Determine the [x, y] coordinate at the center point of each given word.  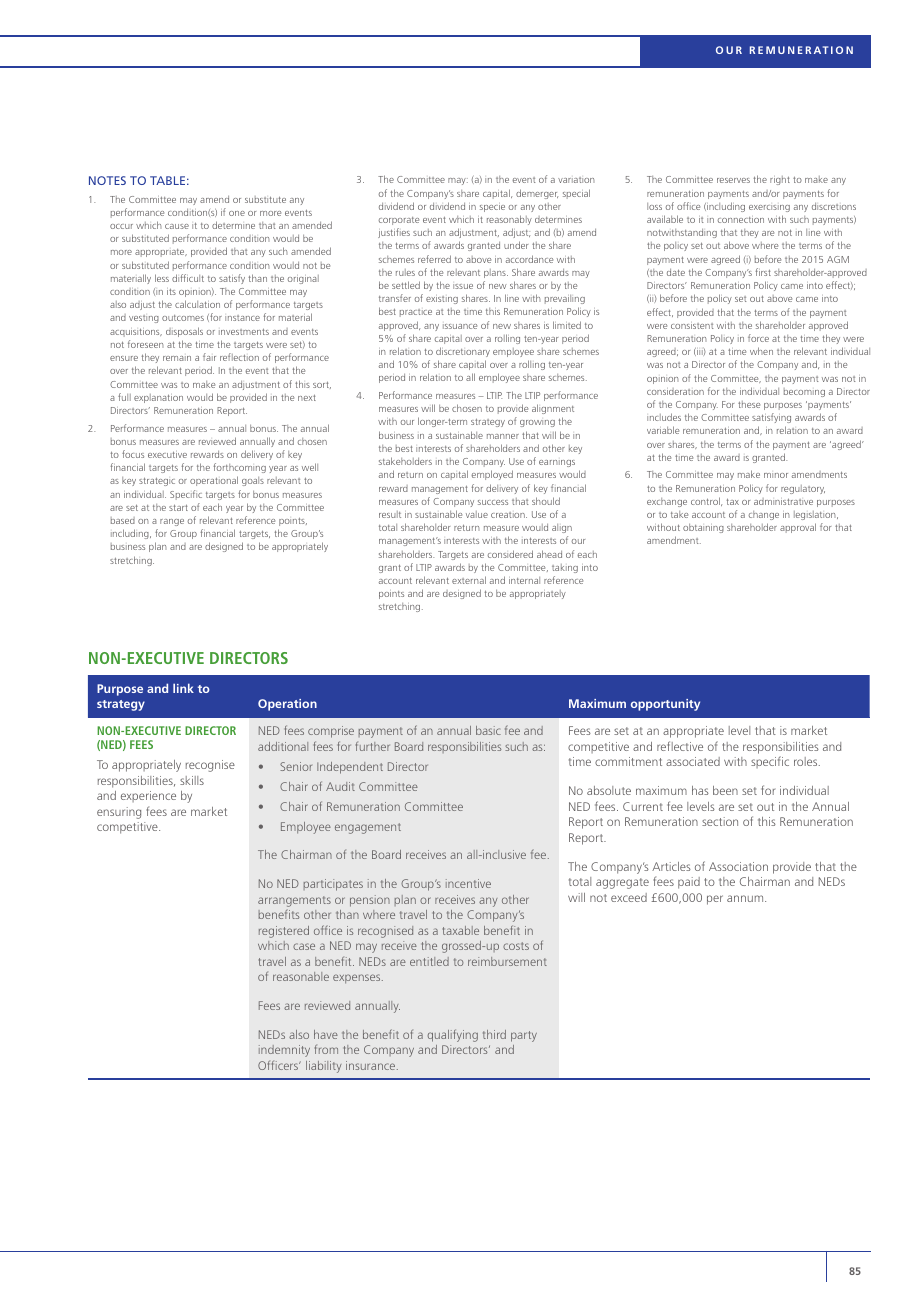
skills [192, 780]
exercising [769, 208]
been [725, 790]
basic [488, 730]
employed [492, 475]
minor [776, 475]
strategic [157, 481]
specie [492, 207]
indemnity [284, 1051]
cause [177, 226]
